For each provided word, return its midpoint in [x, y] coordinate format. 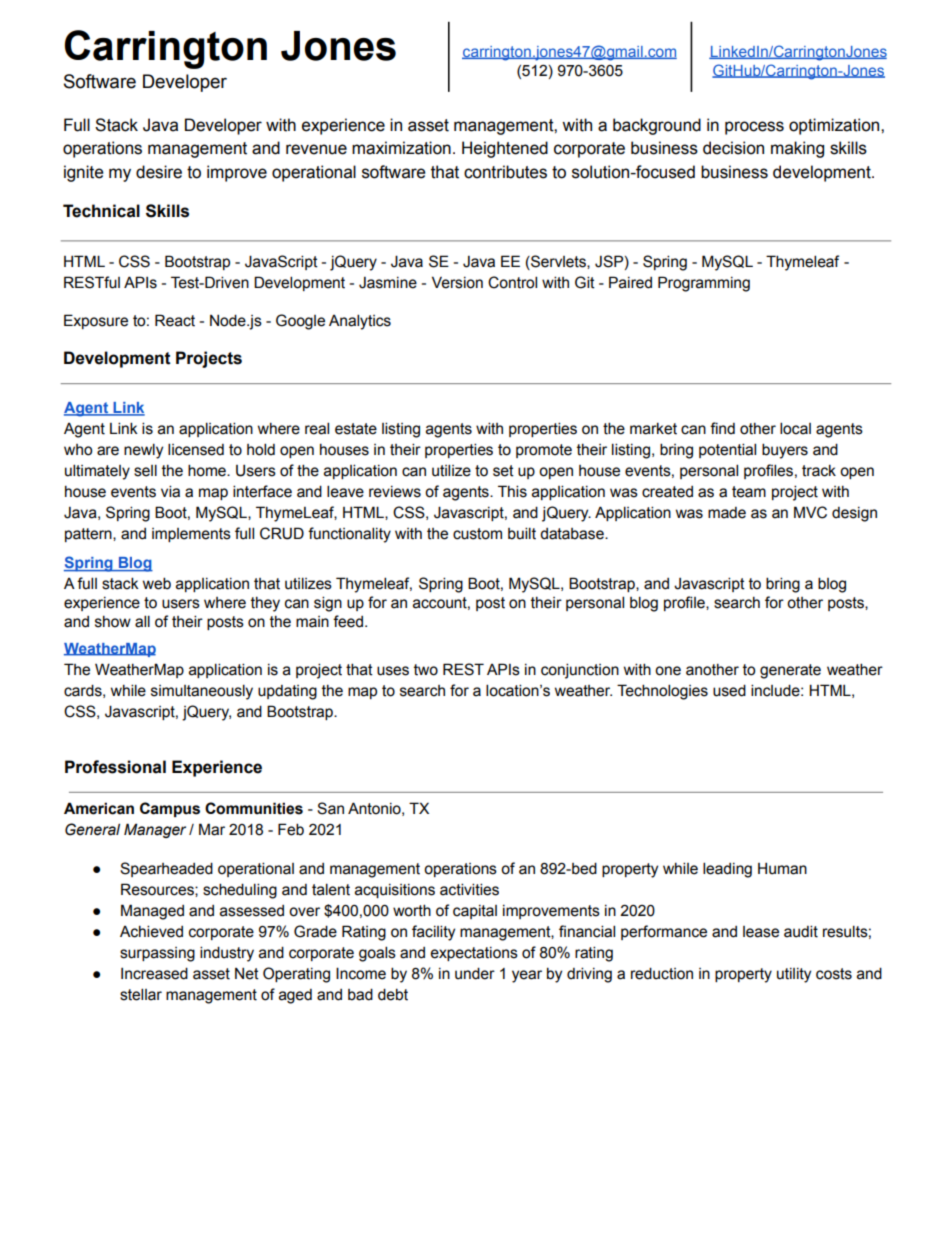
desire [159, 172]
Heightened [505, 149]
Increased [154, 973]
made [727, 513]
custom [477, 534]
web [157, 583]
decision [733, 148]
